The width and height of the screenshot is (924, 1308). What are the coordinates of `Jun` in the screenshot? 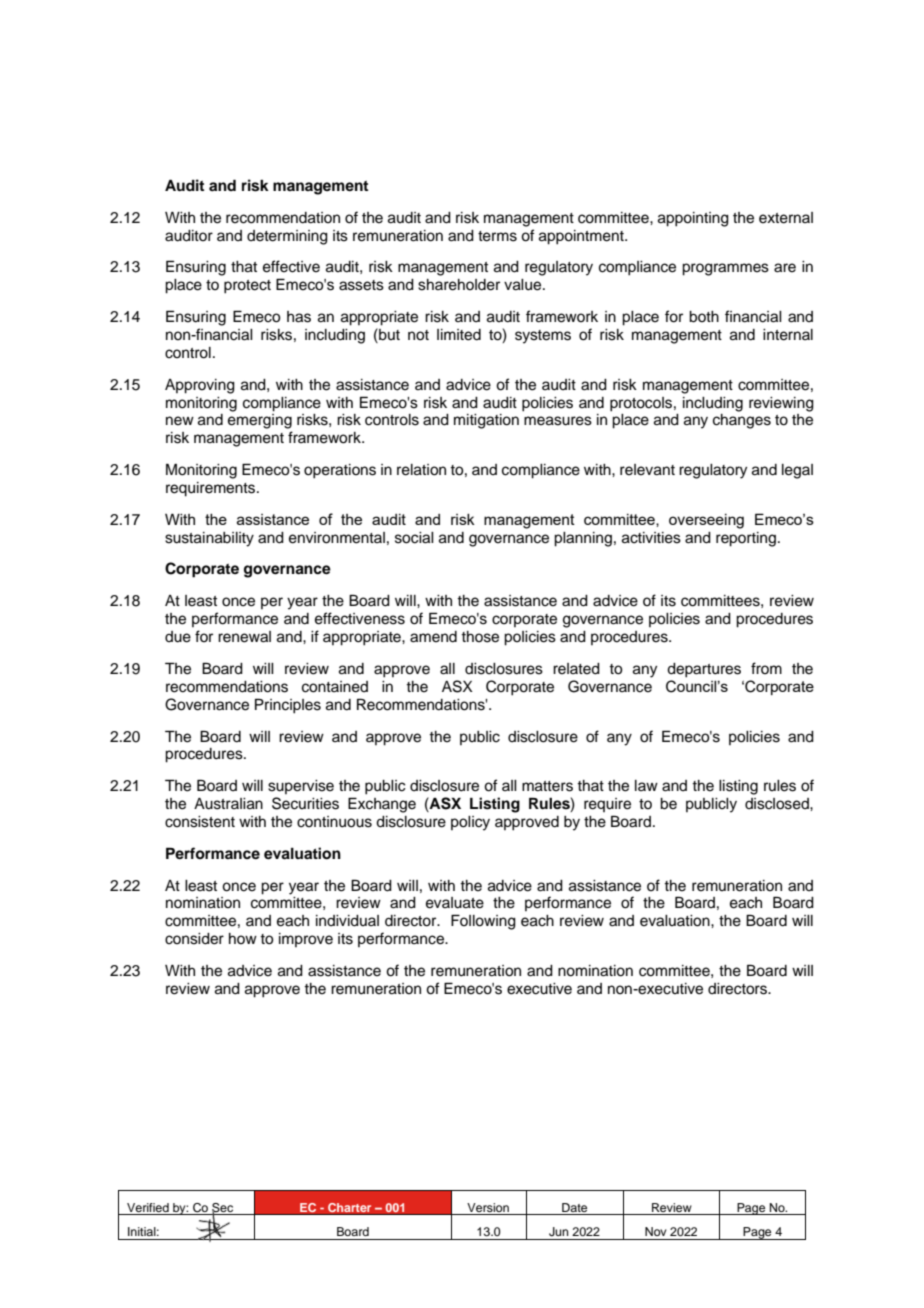 It's located at (559, 1232).
